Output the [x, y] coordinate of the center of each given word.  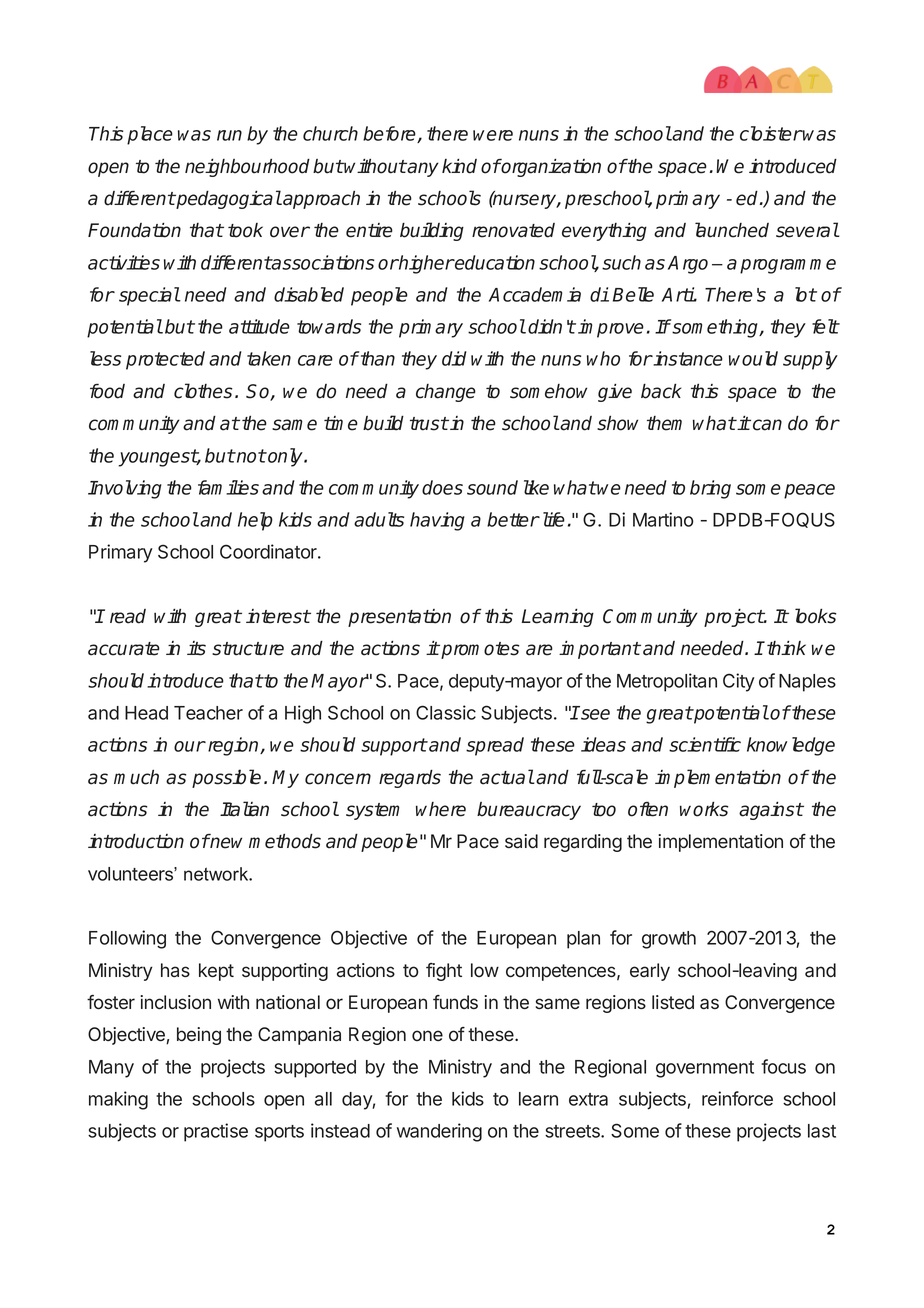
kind [459, 166]
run [229, 135]
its [196, 648]
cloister [771, 133]
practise [216, 1132]
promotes [479, 650]
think [786, 648]
